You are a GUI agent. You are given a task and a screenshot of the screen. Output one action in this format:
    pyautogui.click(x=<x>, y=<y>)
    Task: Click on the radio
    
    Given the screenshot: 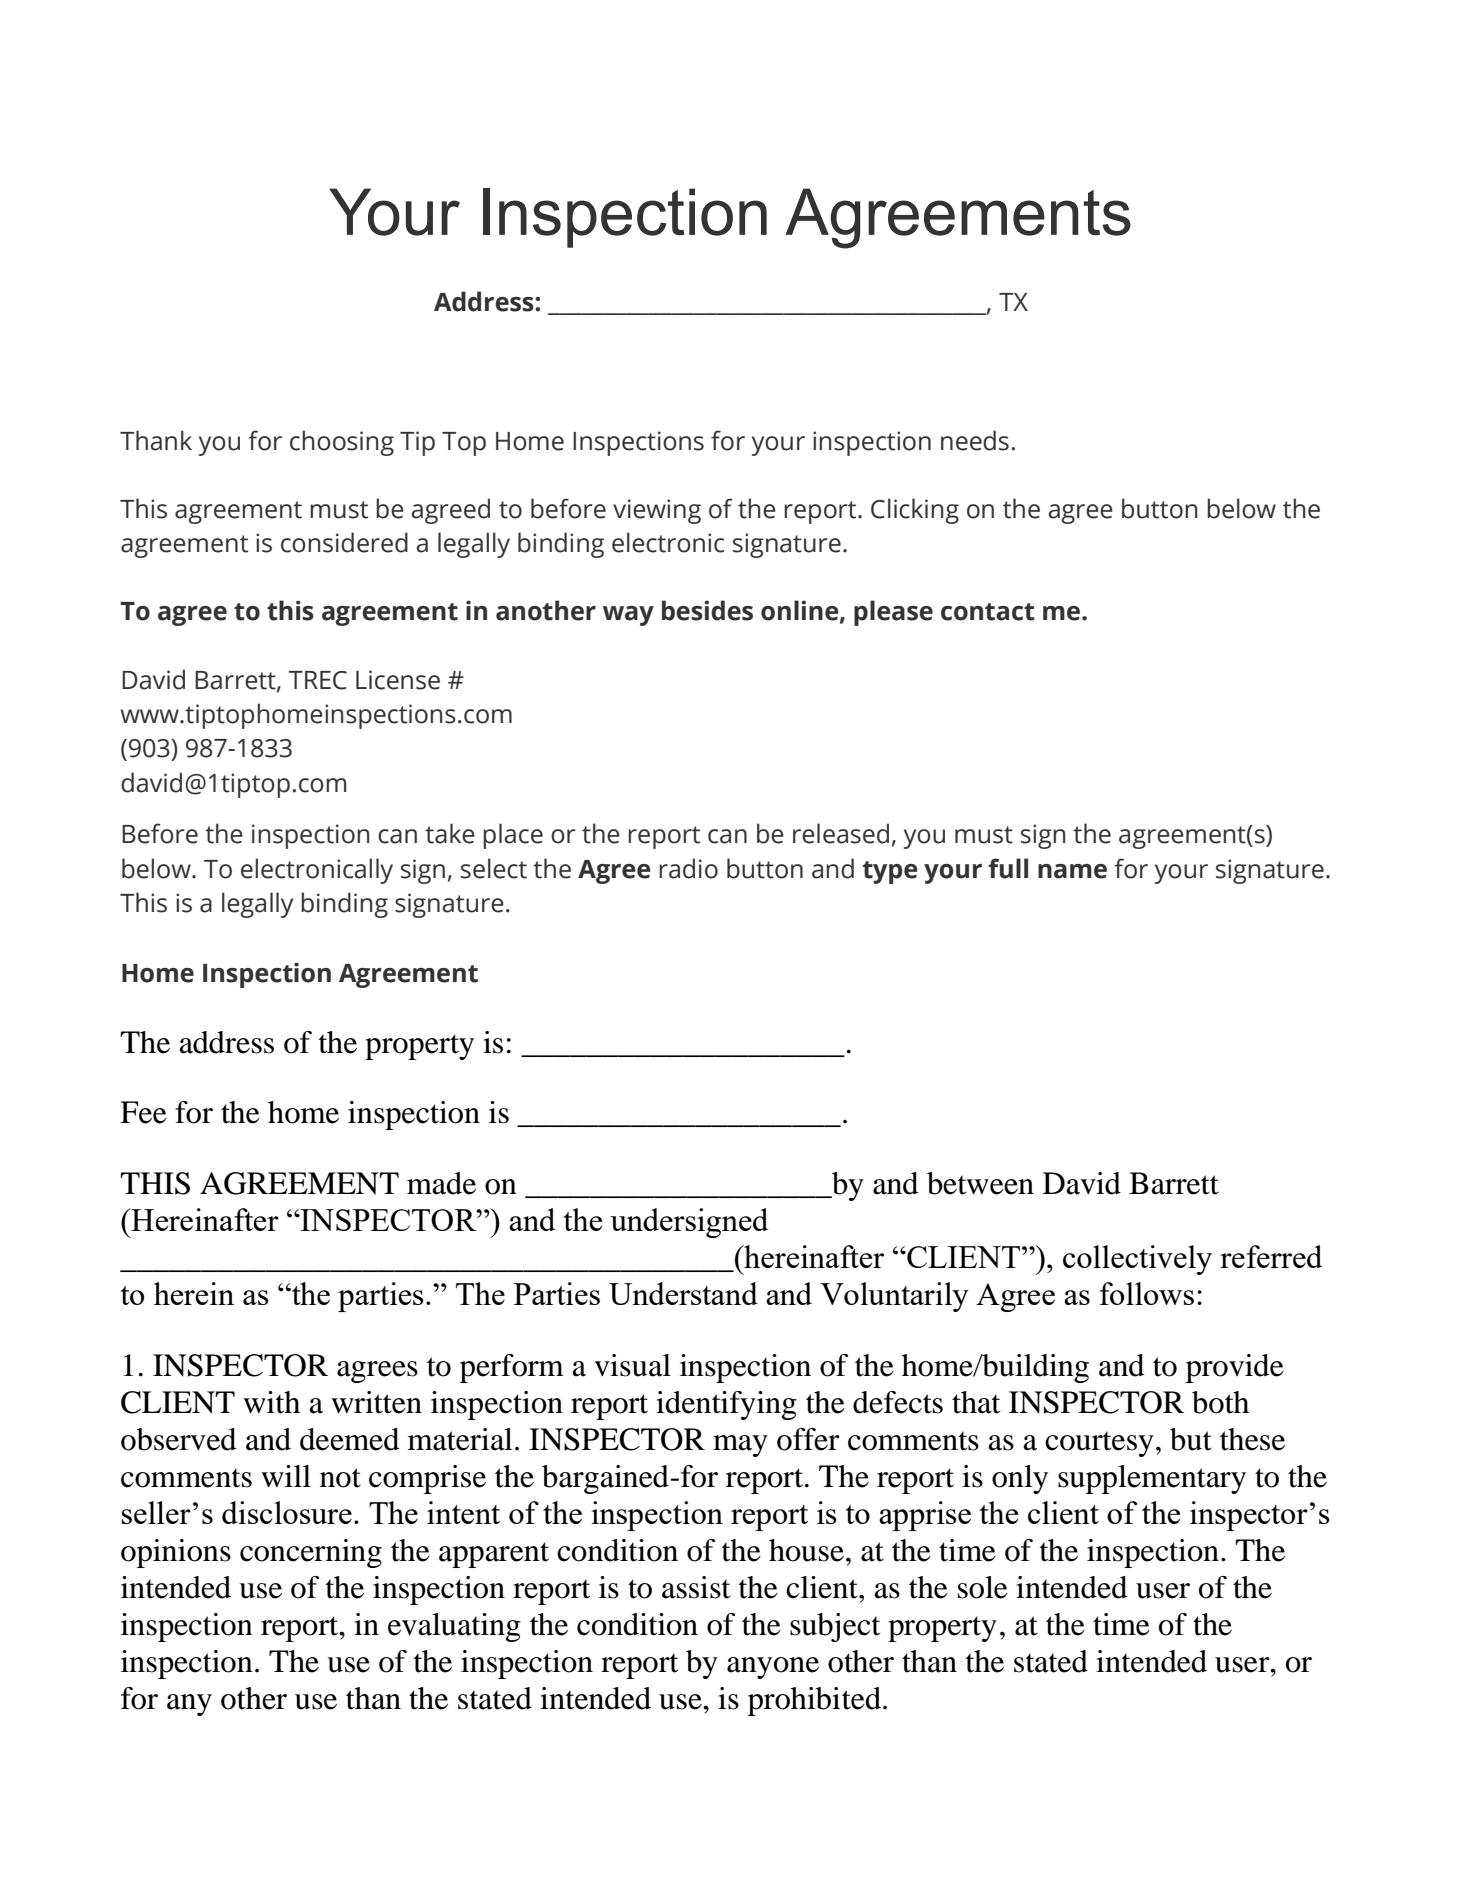 What is the action you would take?
    pyautogui.click(x=688, y=868)
